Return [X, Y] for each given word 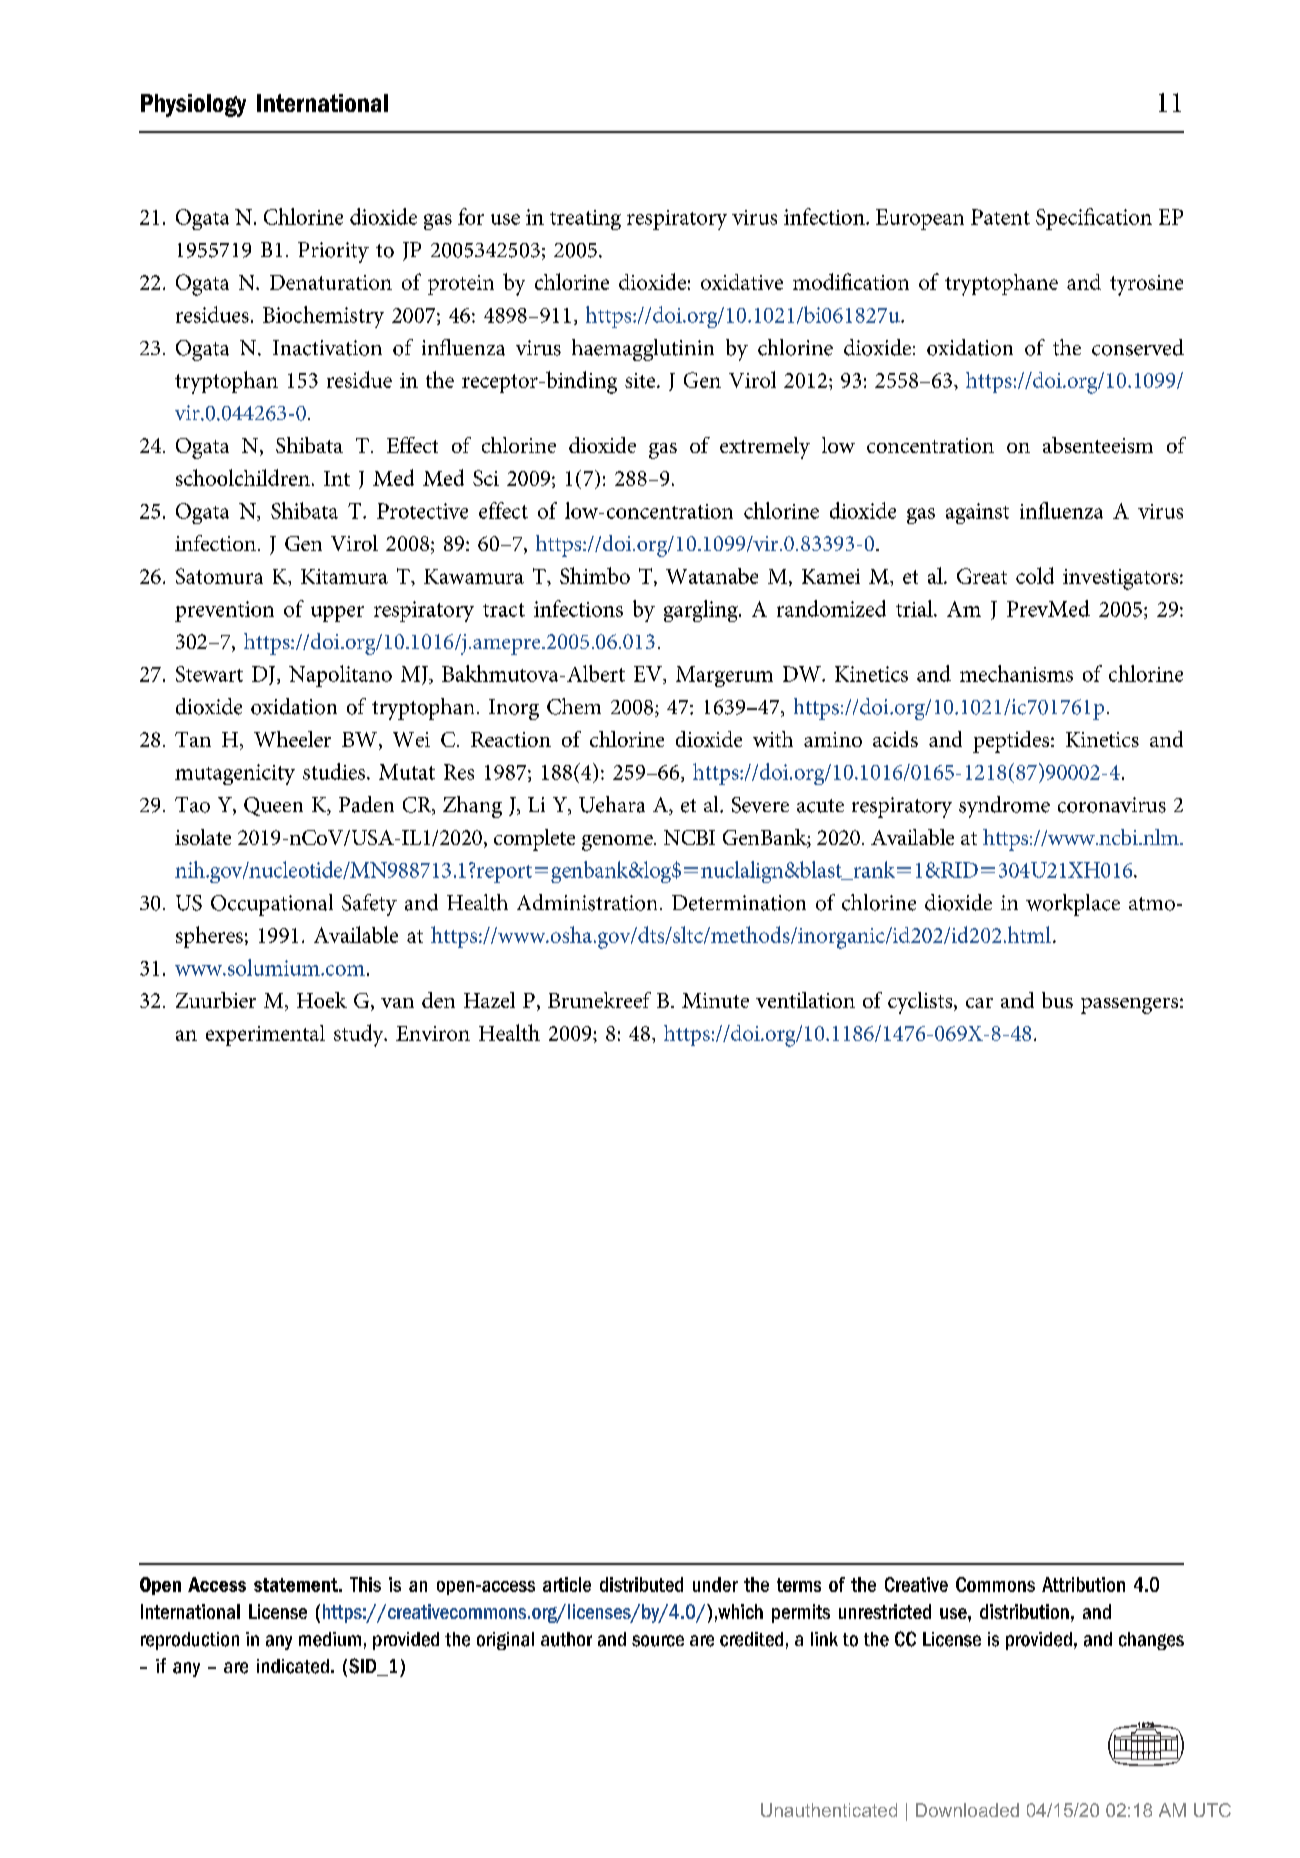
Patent [1000, 217]
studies [335, 771]
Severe [760, 805]
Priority [333, 252]
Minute [715, 1000]
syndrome [1004, 807]
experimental [265, 1035]
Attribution [1083, 1584]
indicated [293, 1666]
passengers [1129, 1006]
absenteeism [1098, 445]
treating [585, 220]
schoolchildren [243, 477]
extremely [765, 448]
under [715, 1584]
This [365, 1584]
